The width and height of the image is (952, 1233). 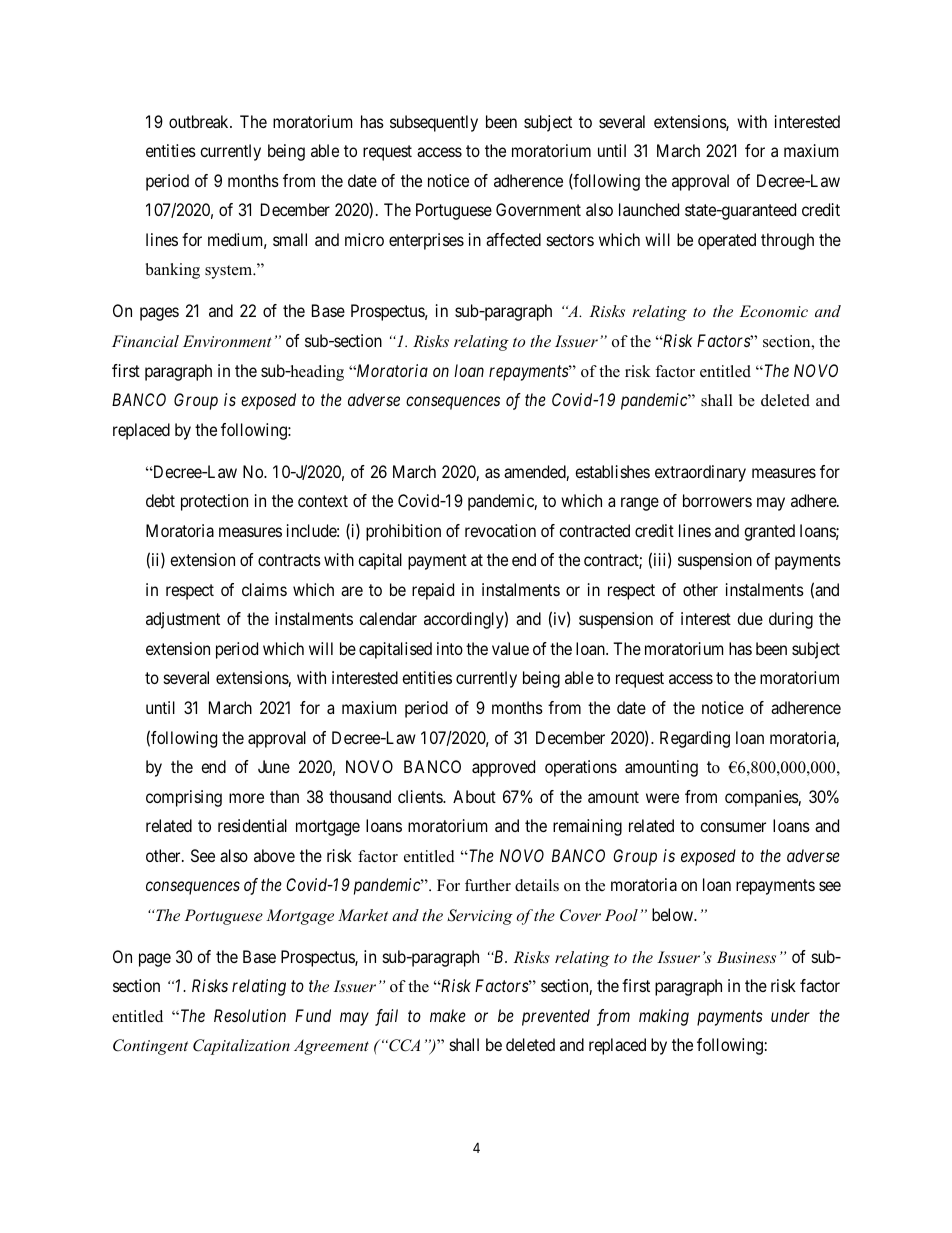 What do you see at coordinates (246, 798) in the image?
I see `more` at bounding box center [246, 798].
